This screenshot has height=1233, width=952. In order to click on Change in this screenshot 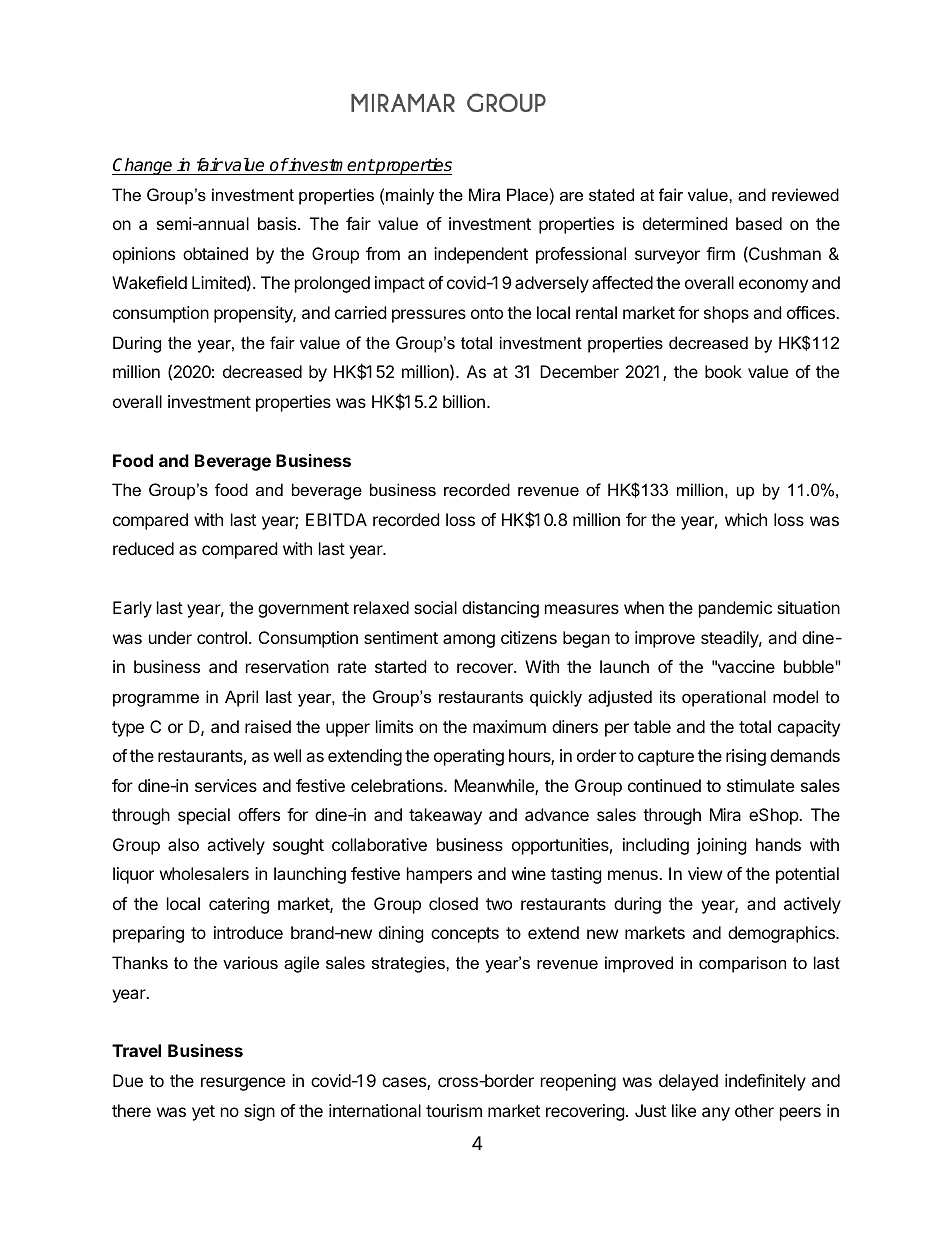, I will do `click(143, 166)`.
